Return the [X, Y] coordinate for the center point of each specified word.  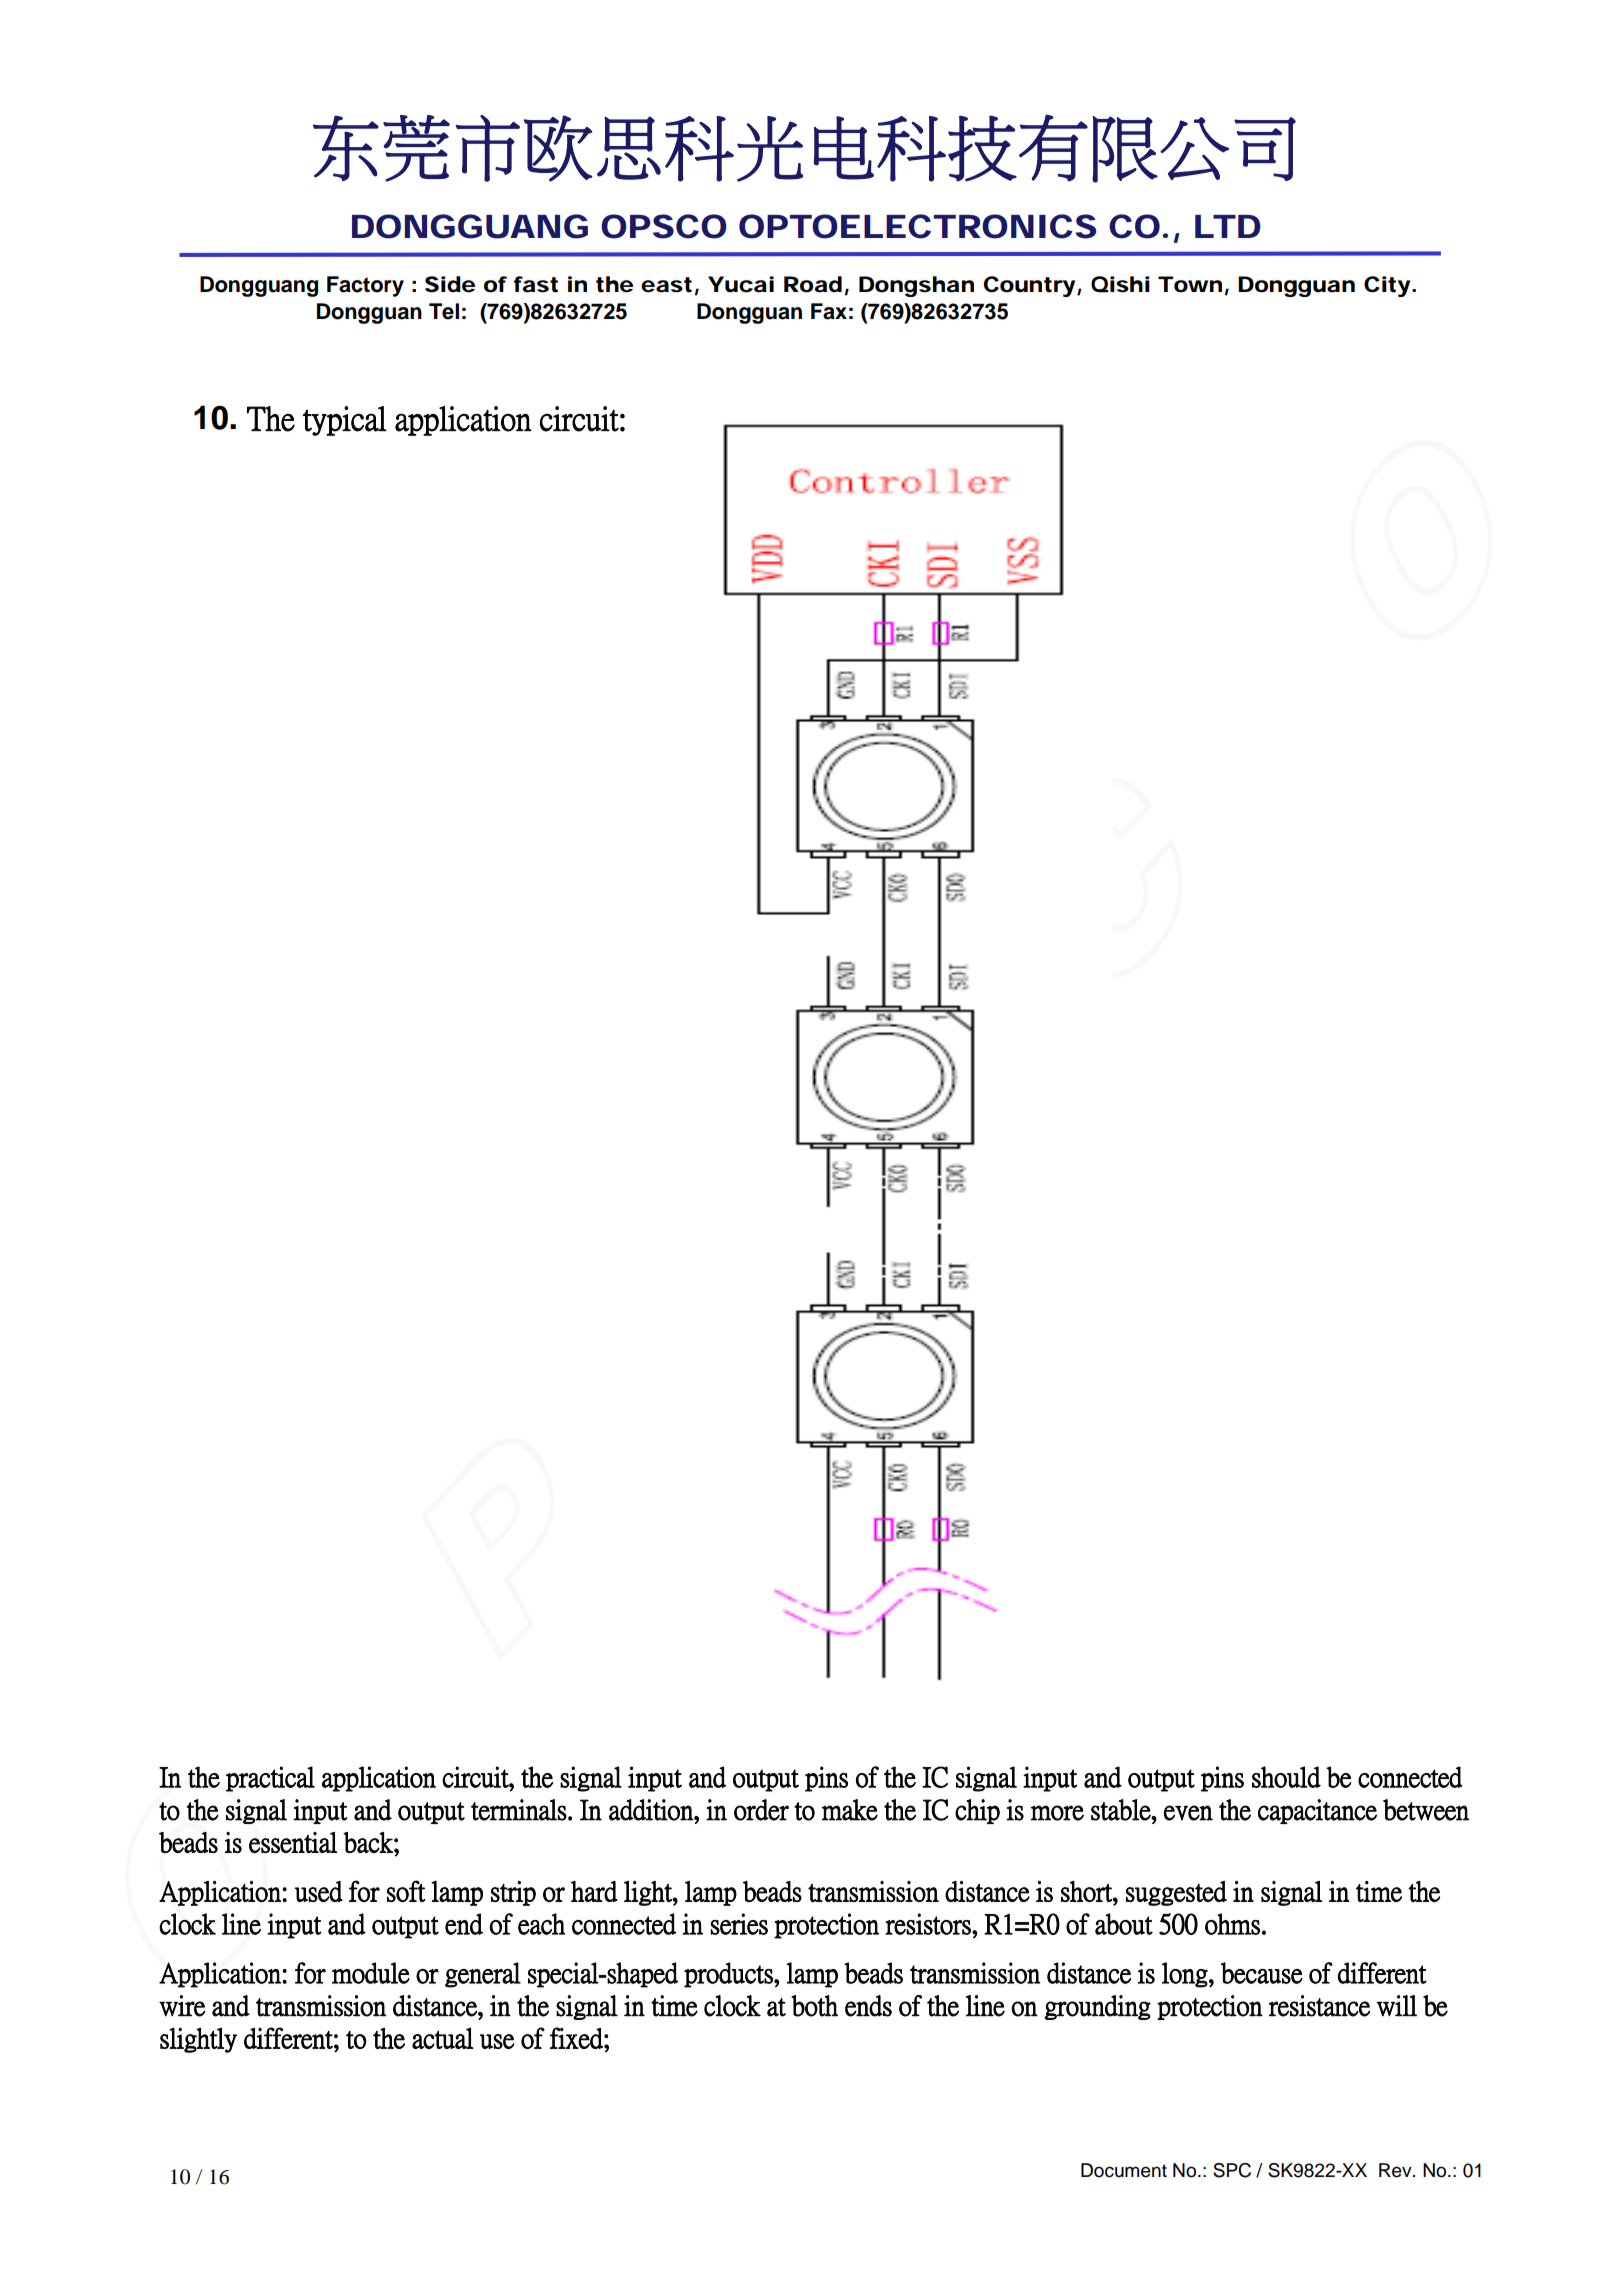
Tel [444, 311]
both [814, 2006]
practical [270, 1779]
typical [345, 421]
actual [442, 2038]
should [1286, 1777]
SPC [1232, 2170]
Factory [365, 286]
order [761, 1810]
